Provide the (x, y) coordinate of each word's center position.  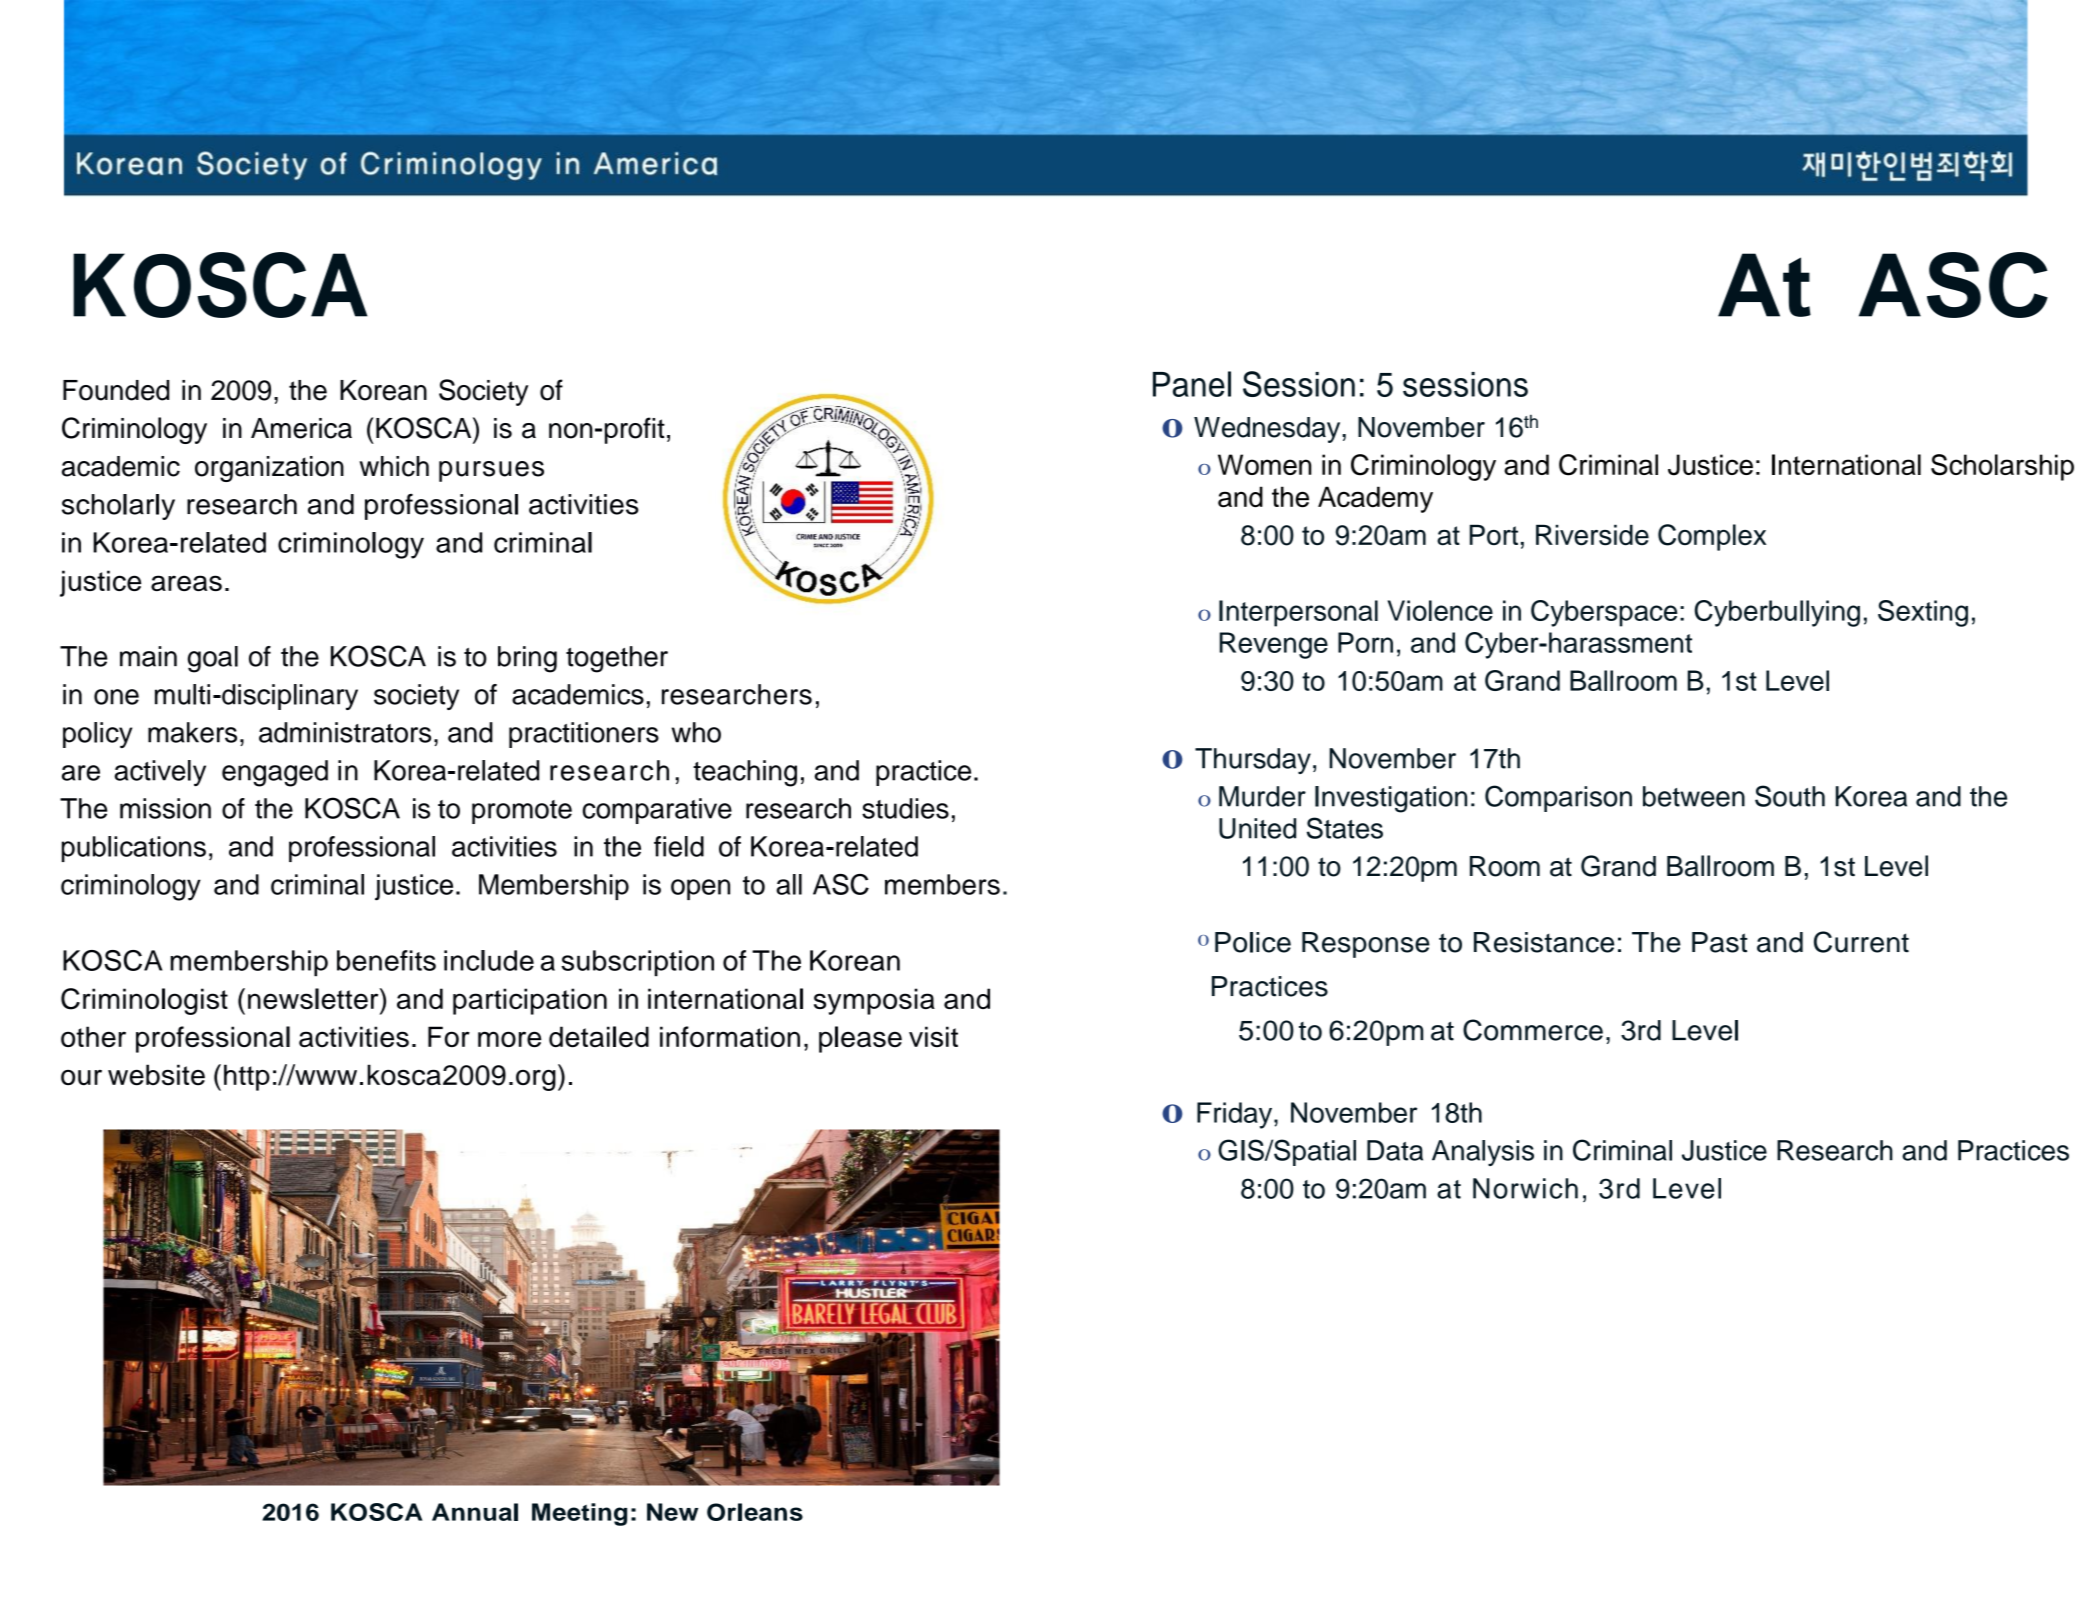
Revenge (1273, 645)
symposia (874, 1001)
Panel (1192, 384)
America (301, 428)
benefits (386, 960)
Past (1720, 942)
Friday (1236, 1115)
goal (213, 659)
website (156, 1075)
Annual (475, 1512)
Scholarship (2002, 467)
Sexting (1923, 613)
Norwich (1525, 1188)
